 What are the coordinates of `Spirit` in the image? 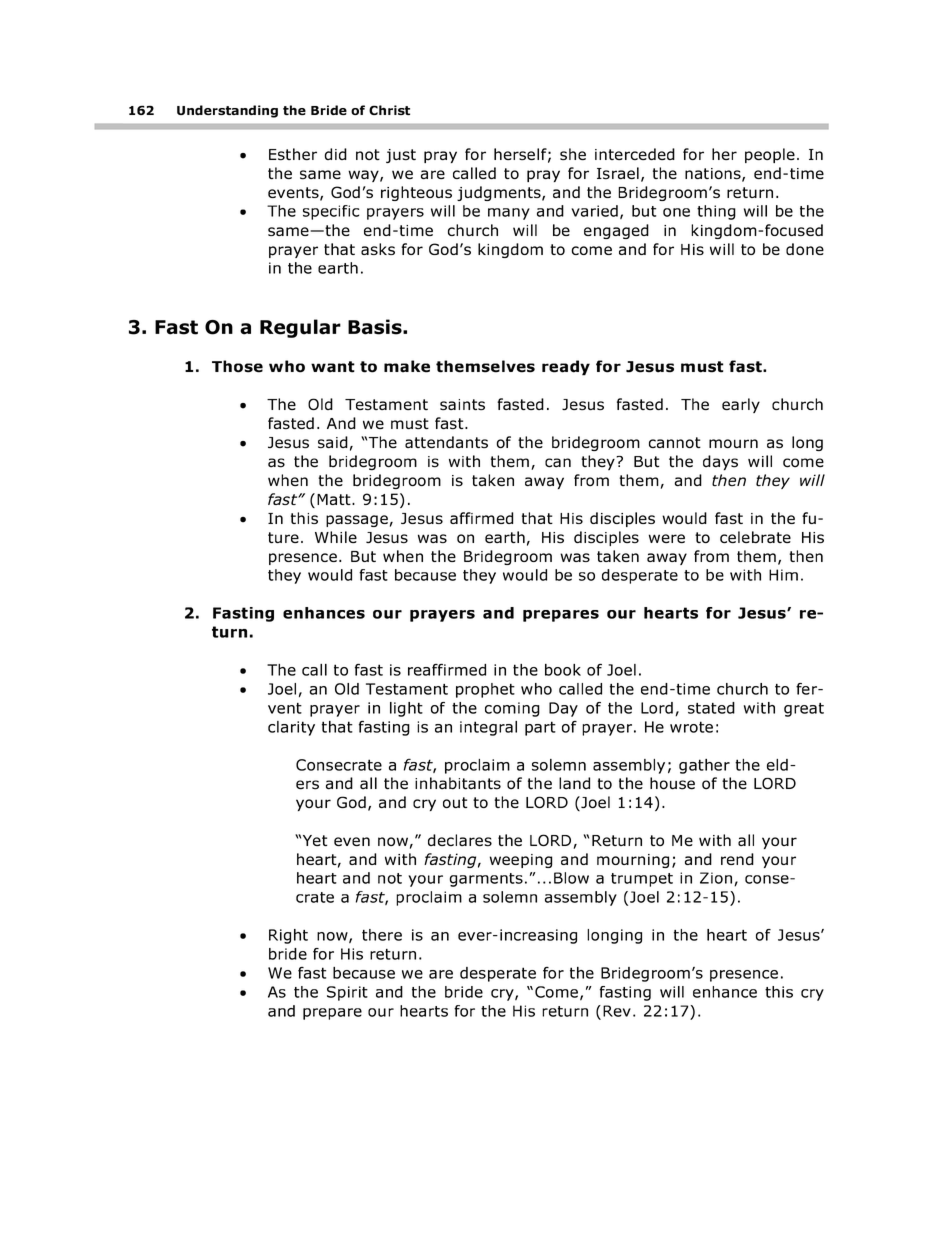 It's located at (347, 993).
